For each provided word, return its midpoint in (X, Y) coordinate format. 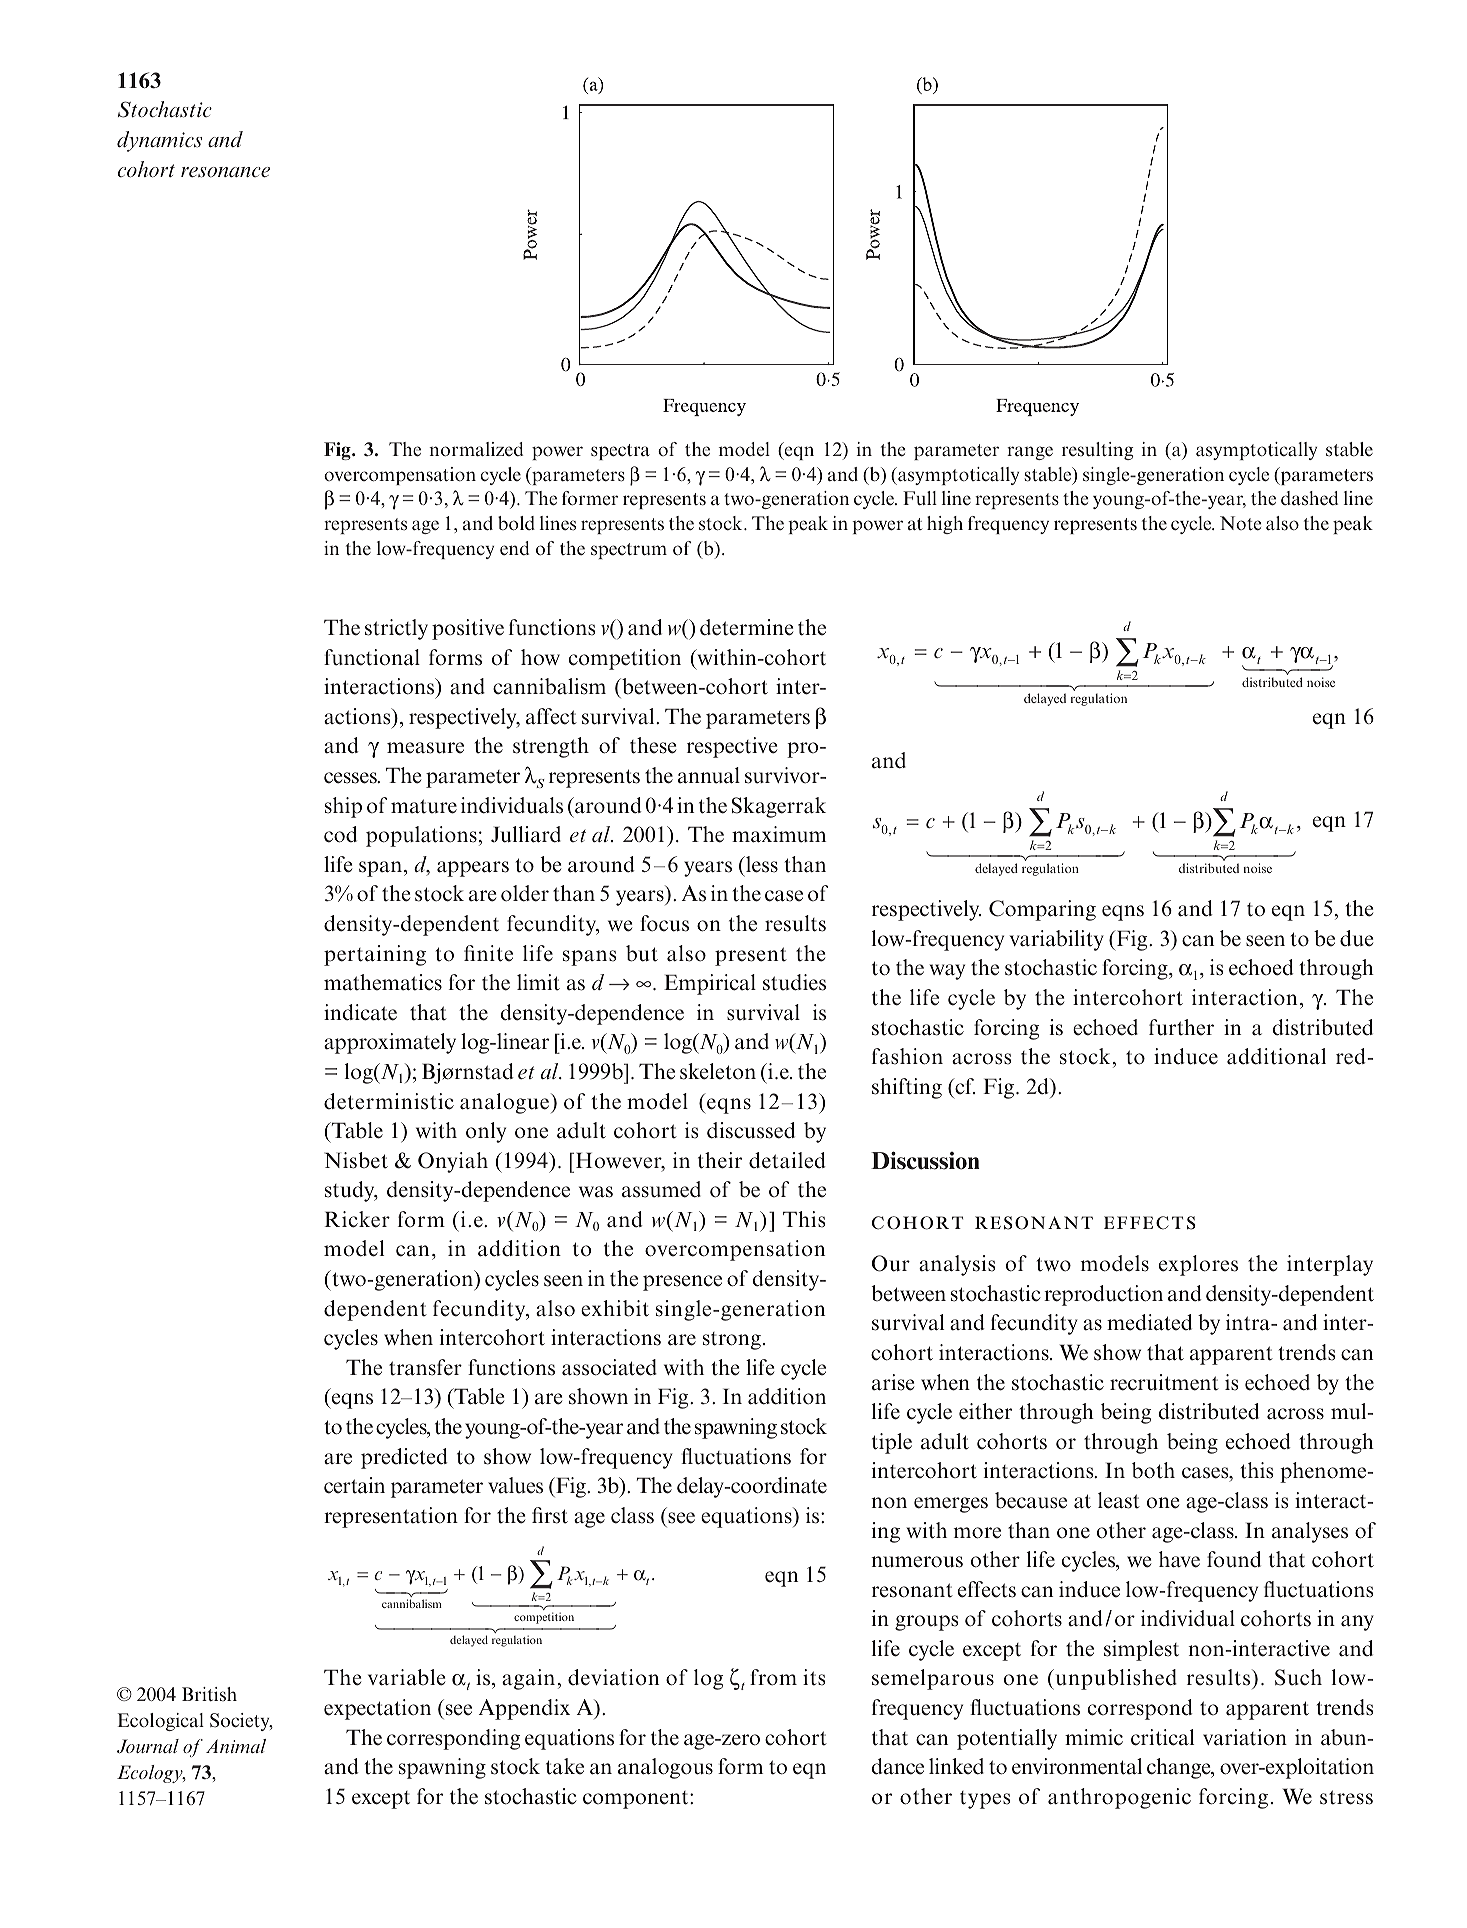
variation (1245, 1737)
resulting (1098, 451)
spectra (620, 452)
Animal (236, 1746)
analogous (665, 1768)
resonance (225, 172)
